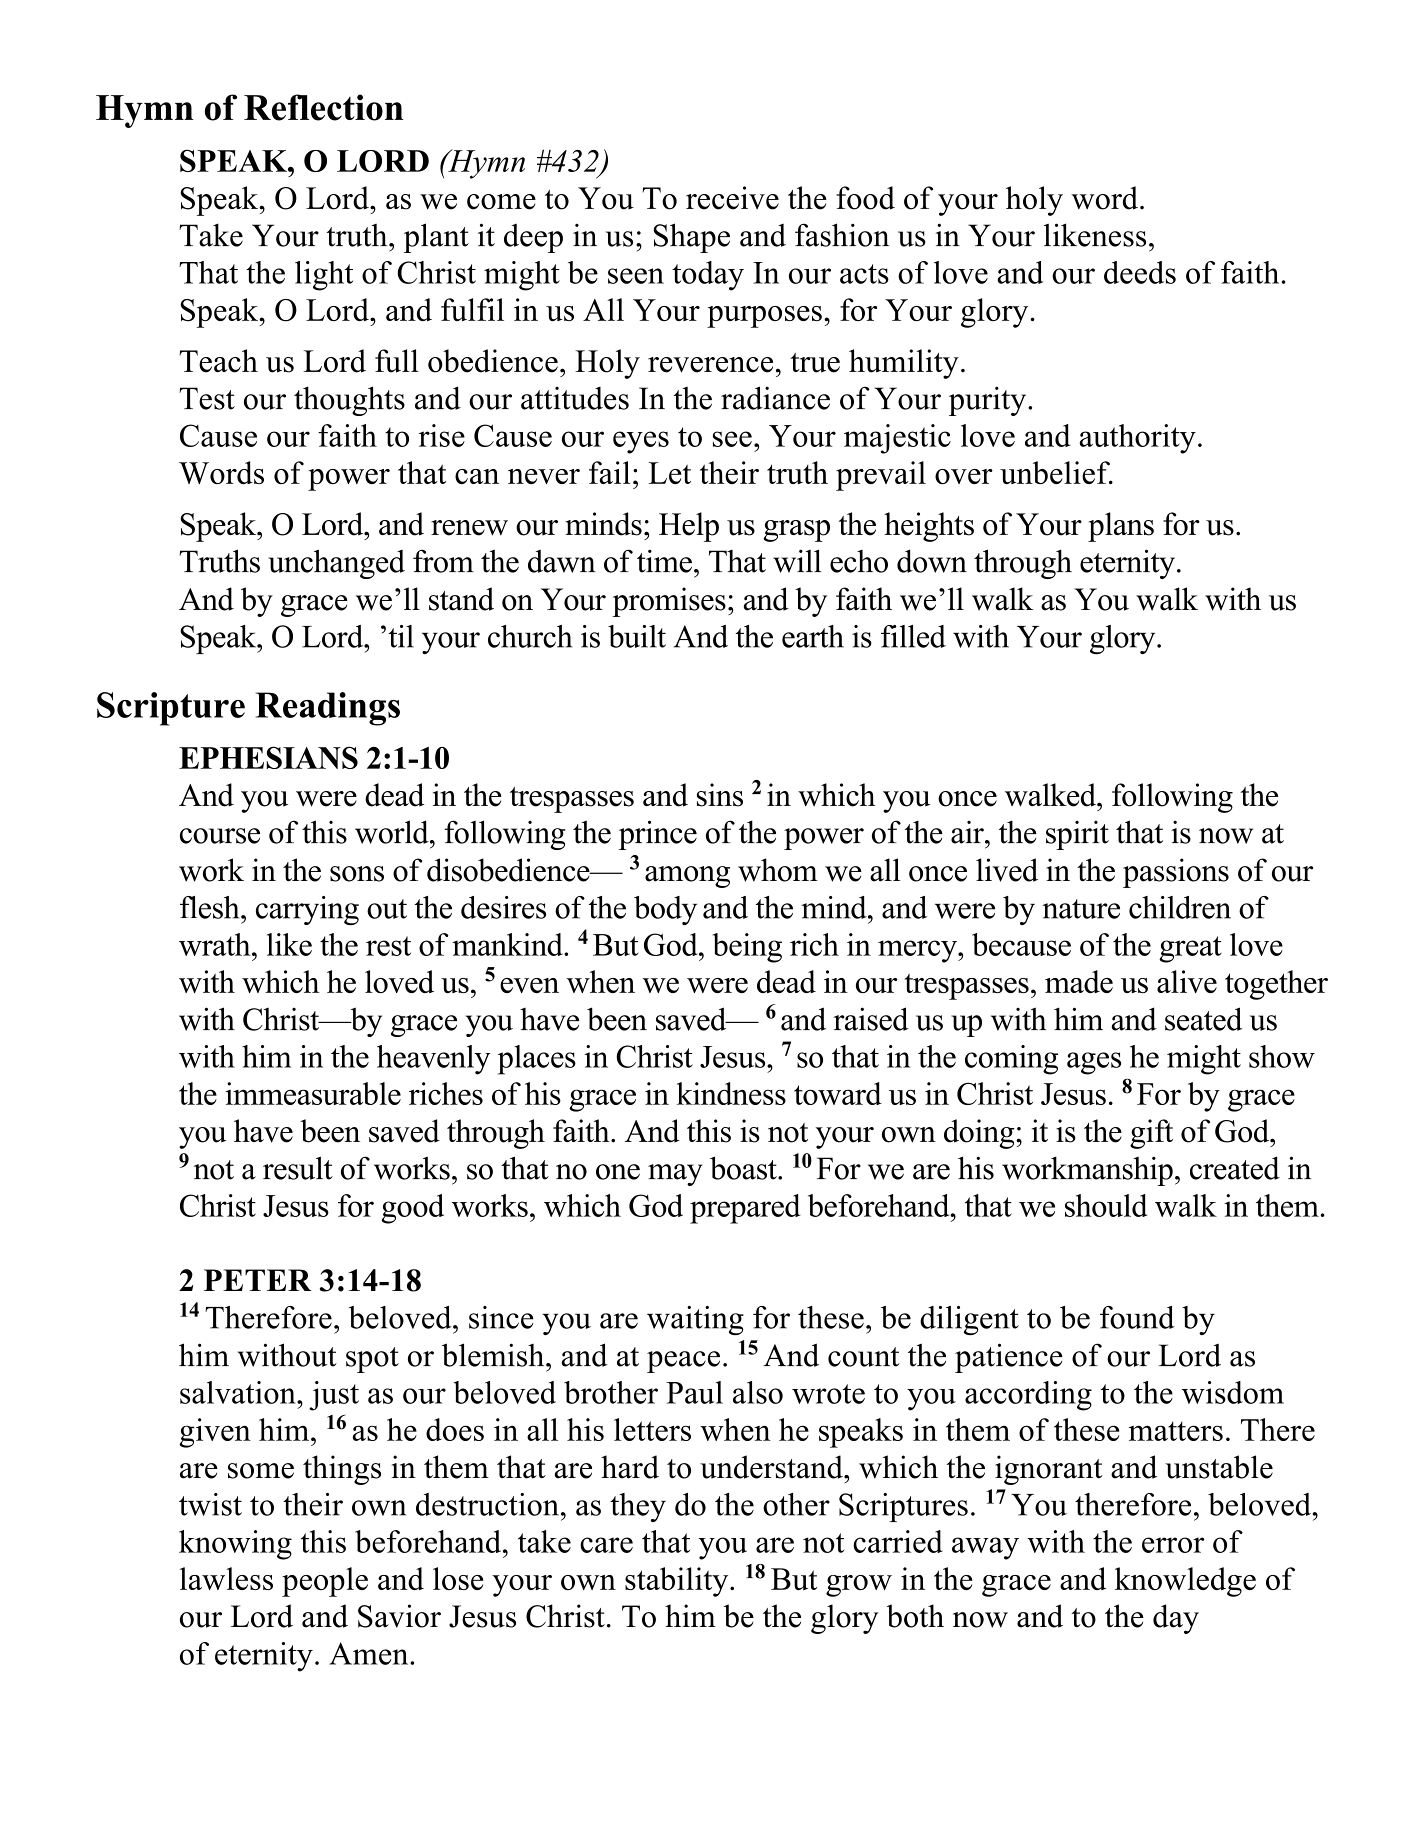  I want to click on immeasurable, so click(313, 1093).
